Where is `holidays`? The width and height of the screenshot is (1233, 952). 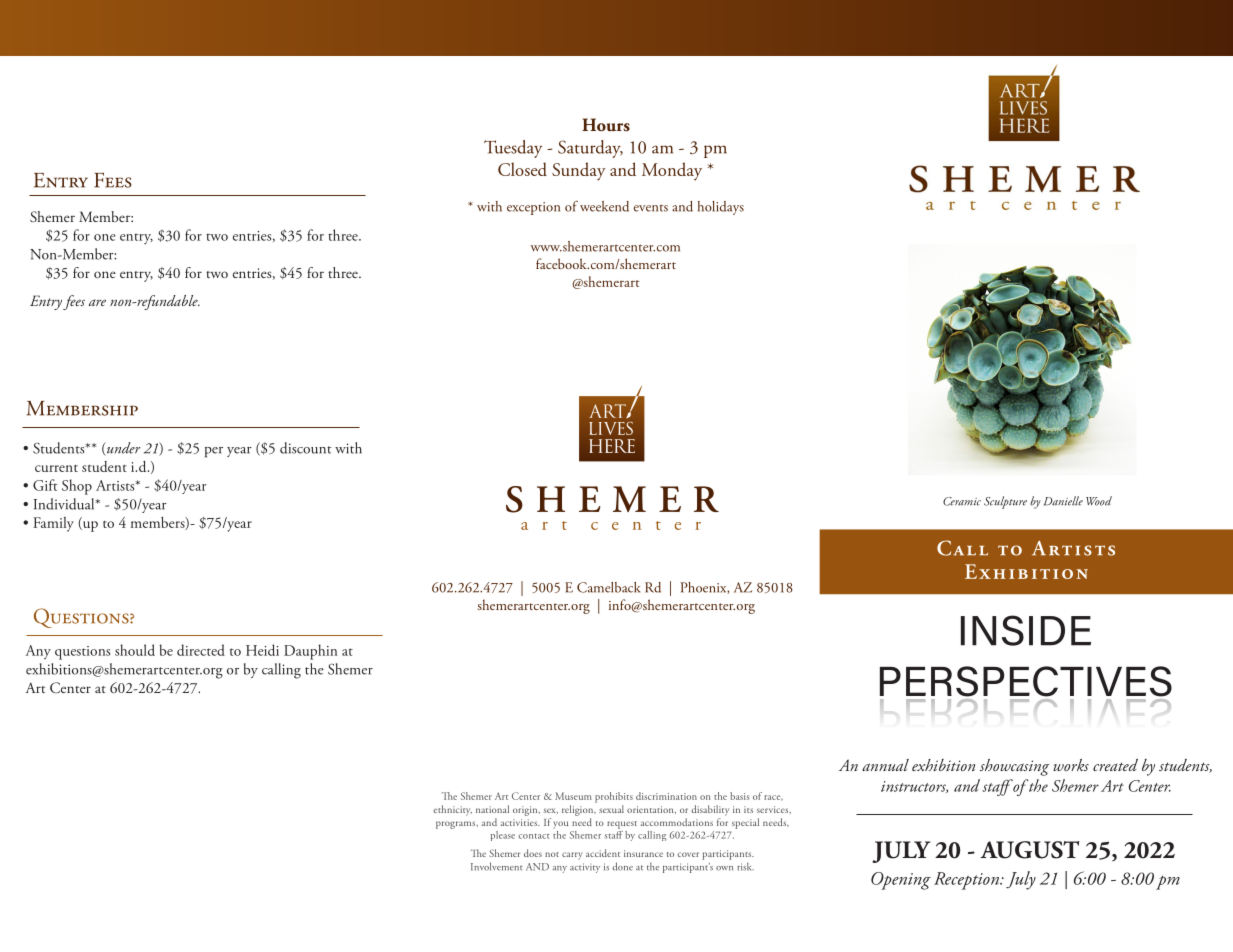 holidays is located at coordinates (721, 208).
